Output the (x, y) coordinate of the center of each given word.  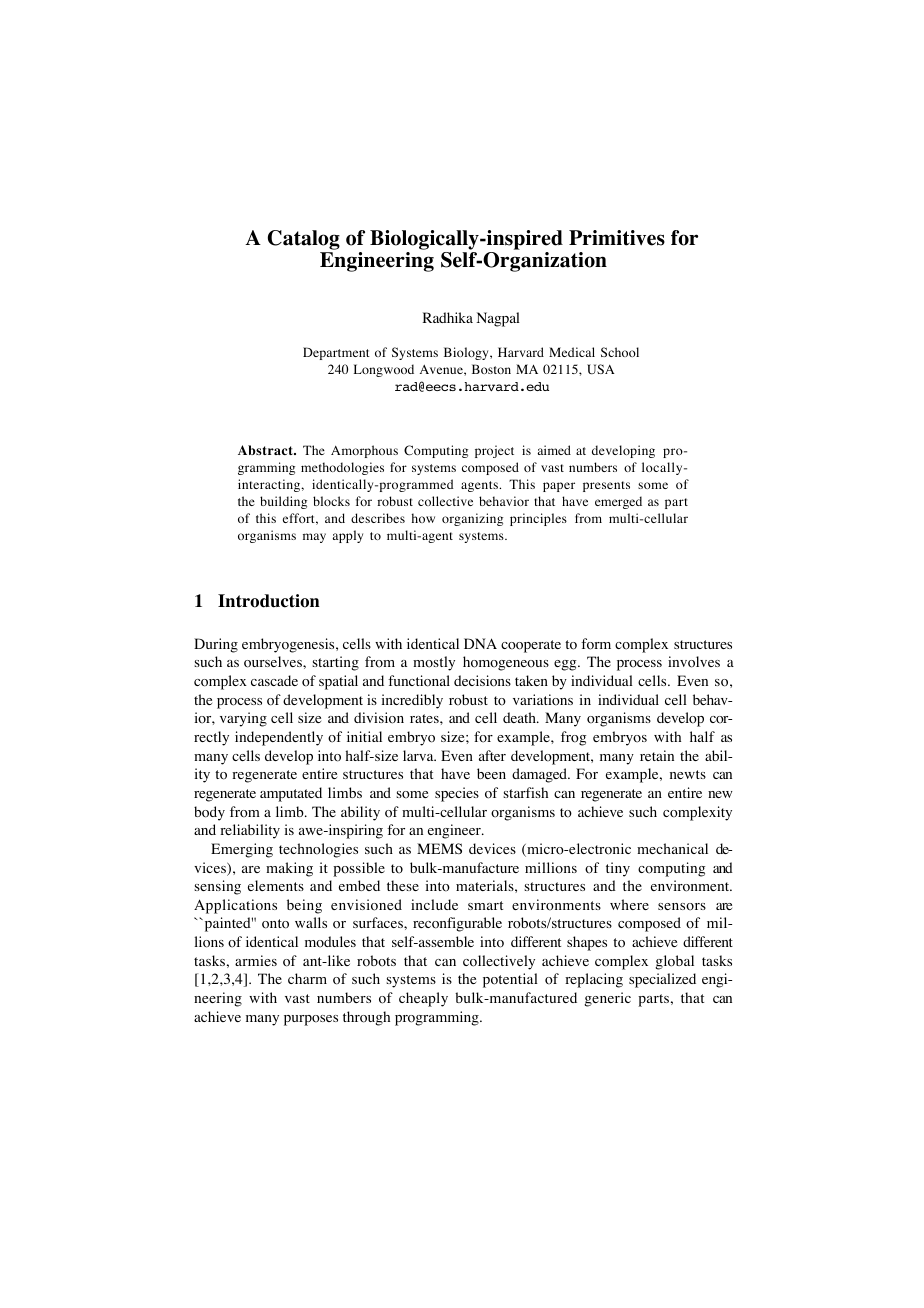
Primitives (617, 238)
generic (607, 999)
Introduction (269, 601)
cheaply (423, 999)
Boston (491, 369)
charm (307, 978)
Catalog (304, 240)
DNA (480, 643)
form (596, 644)
